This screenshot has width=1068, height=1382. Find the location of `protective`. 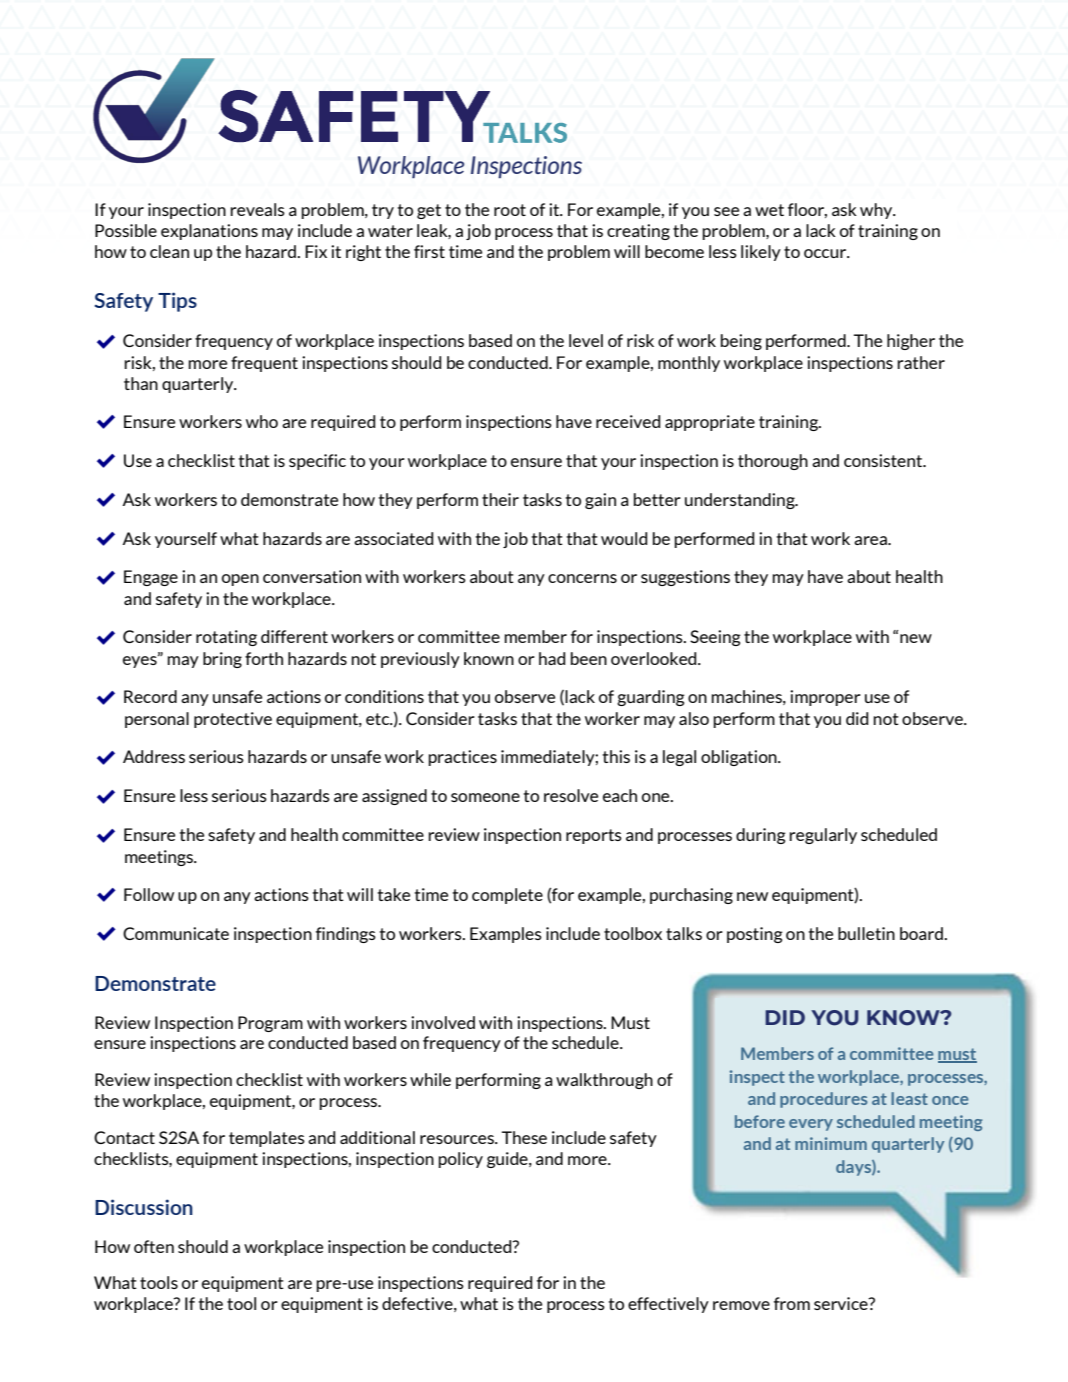

protective is located at coordinates (233, 720).
